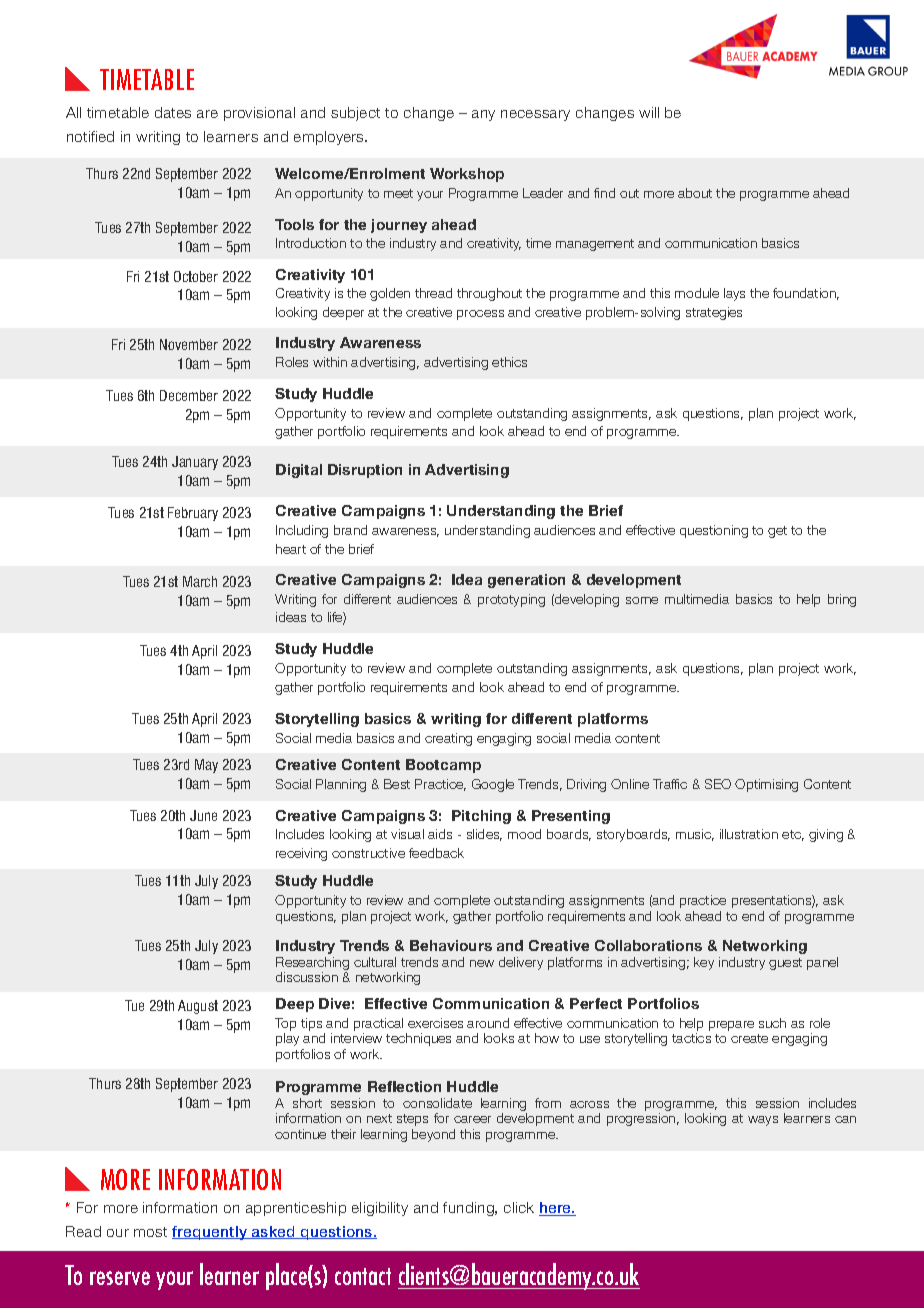  I want to click on funding, so click(469, 1209).
